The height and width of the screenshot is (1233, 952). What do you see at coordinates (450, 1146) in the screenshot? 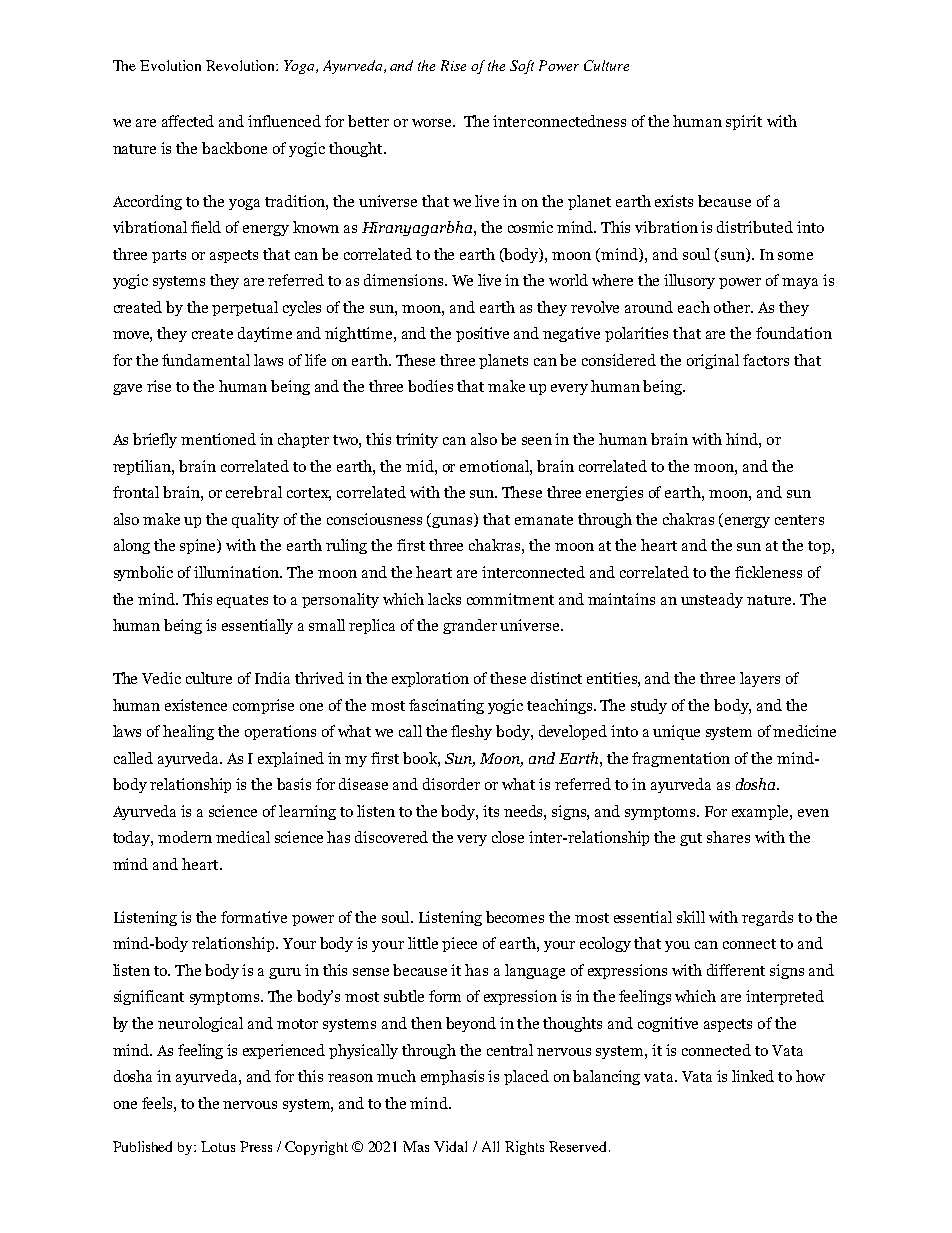
I see `Vidal` at bounding box center [450, 1146].
